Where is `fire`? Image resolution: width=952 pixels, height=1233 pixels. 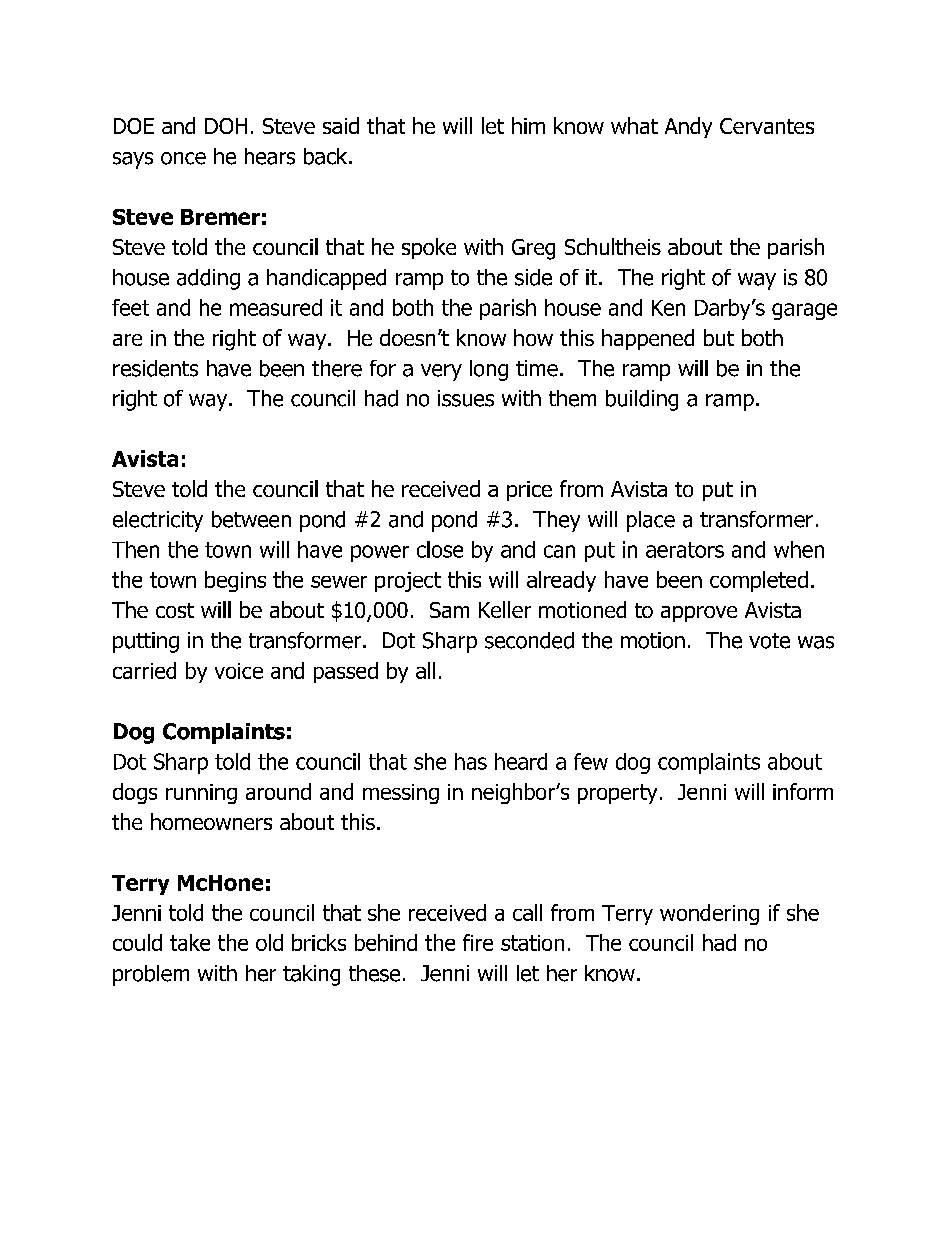
fire is located at coordinates (478, 942).
